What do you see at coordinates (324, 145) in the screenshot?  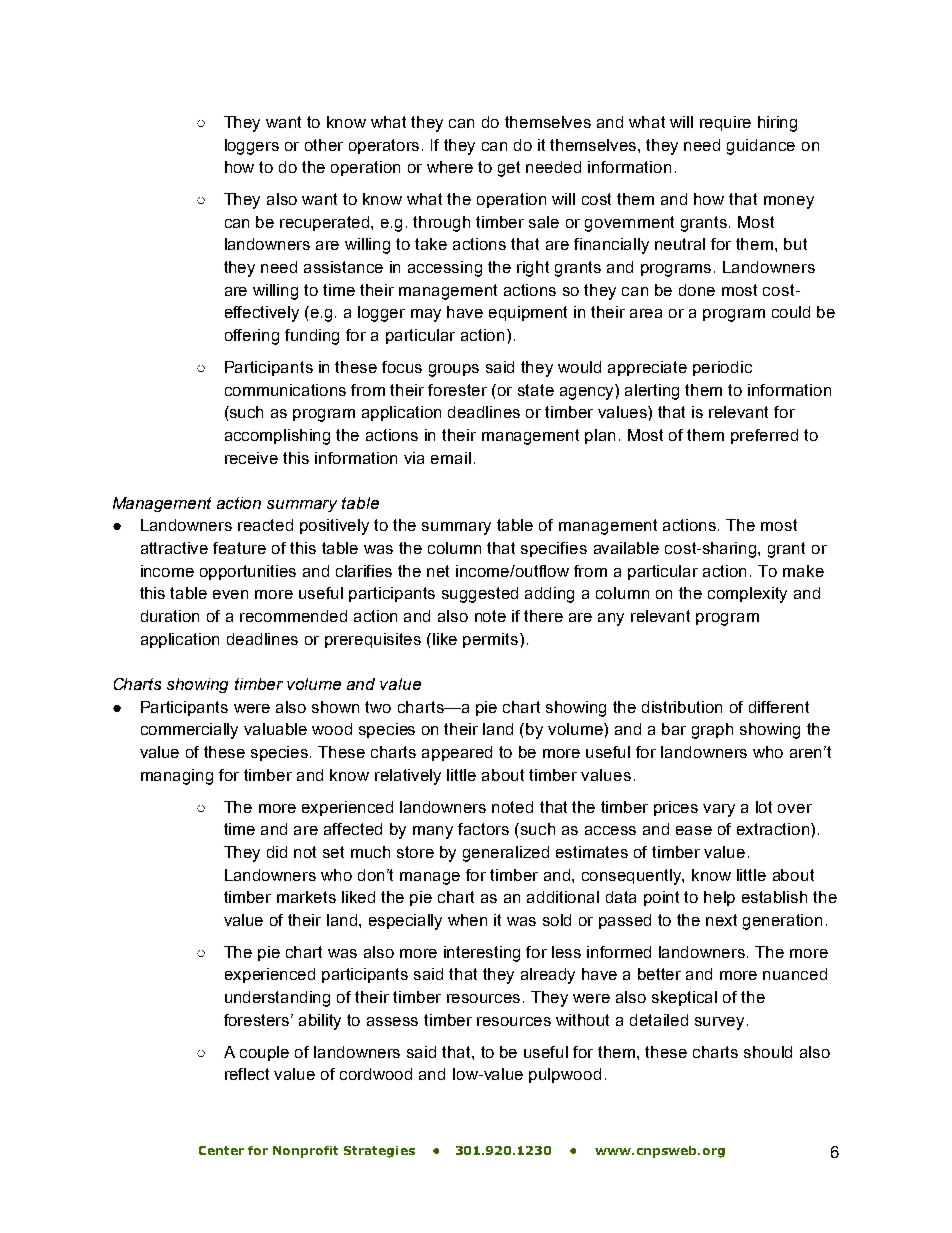 I see `other` at bounding box center [324, 145].
